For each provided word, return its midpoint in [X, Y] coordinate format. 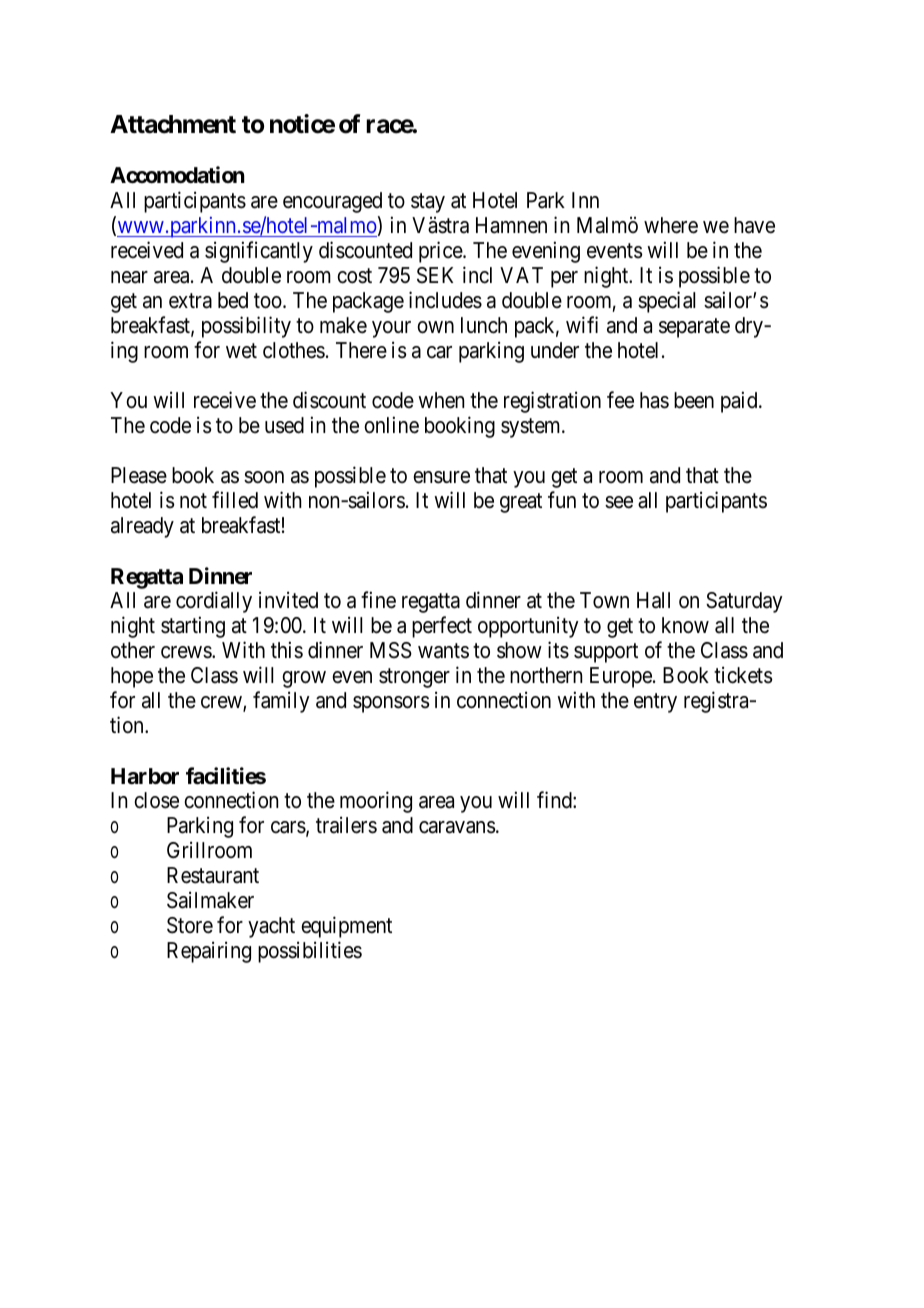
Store [190, 925]
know [685, 625]
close [156, 800]
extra [190, 301]
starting [193, 627]
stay [428, 203]
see [619, 502]
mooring [376, 802]
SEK [435, 275]
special [666, 302]
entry [655, 703]
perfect [442, 627]
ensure [441, 477]
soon [264, 477]
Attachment [173, 124]
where [671, 225]
